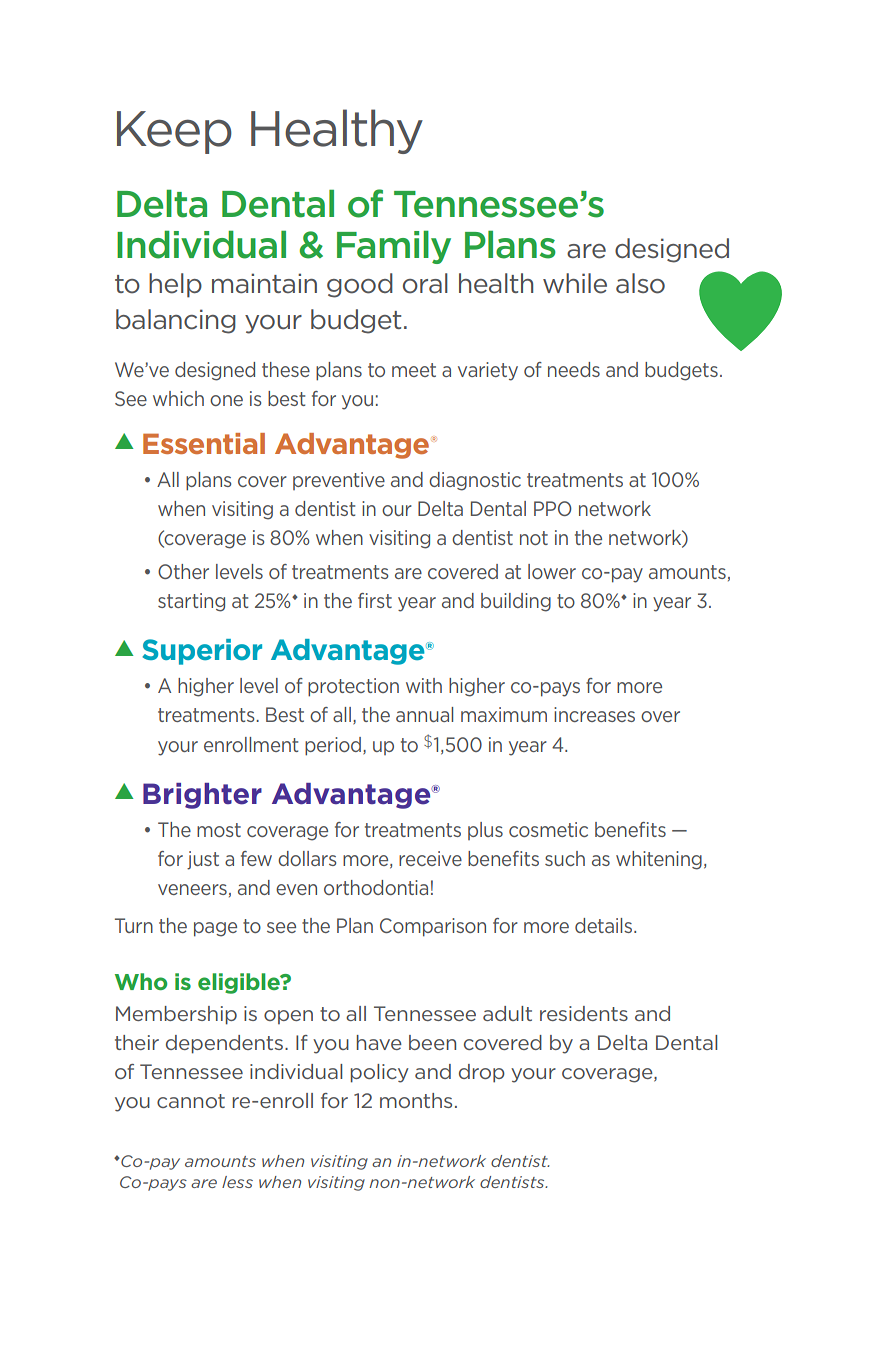  Describe the element at coordinates (174, 132) in the image. I see `Keep` at that location.
